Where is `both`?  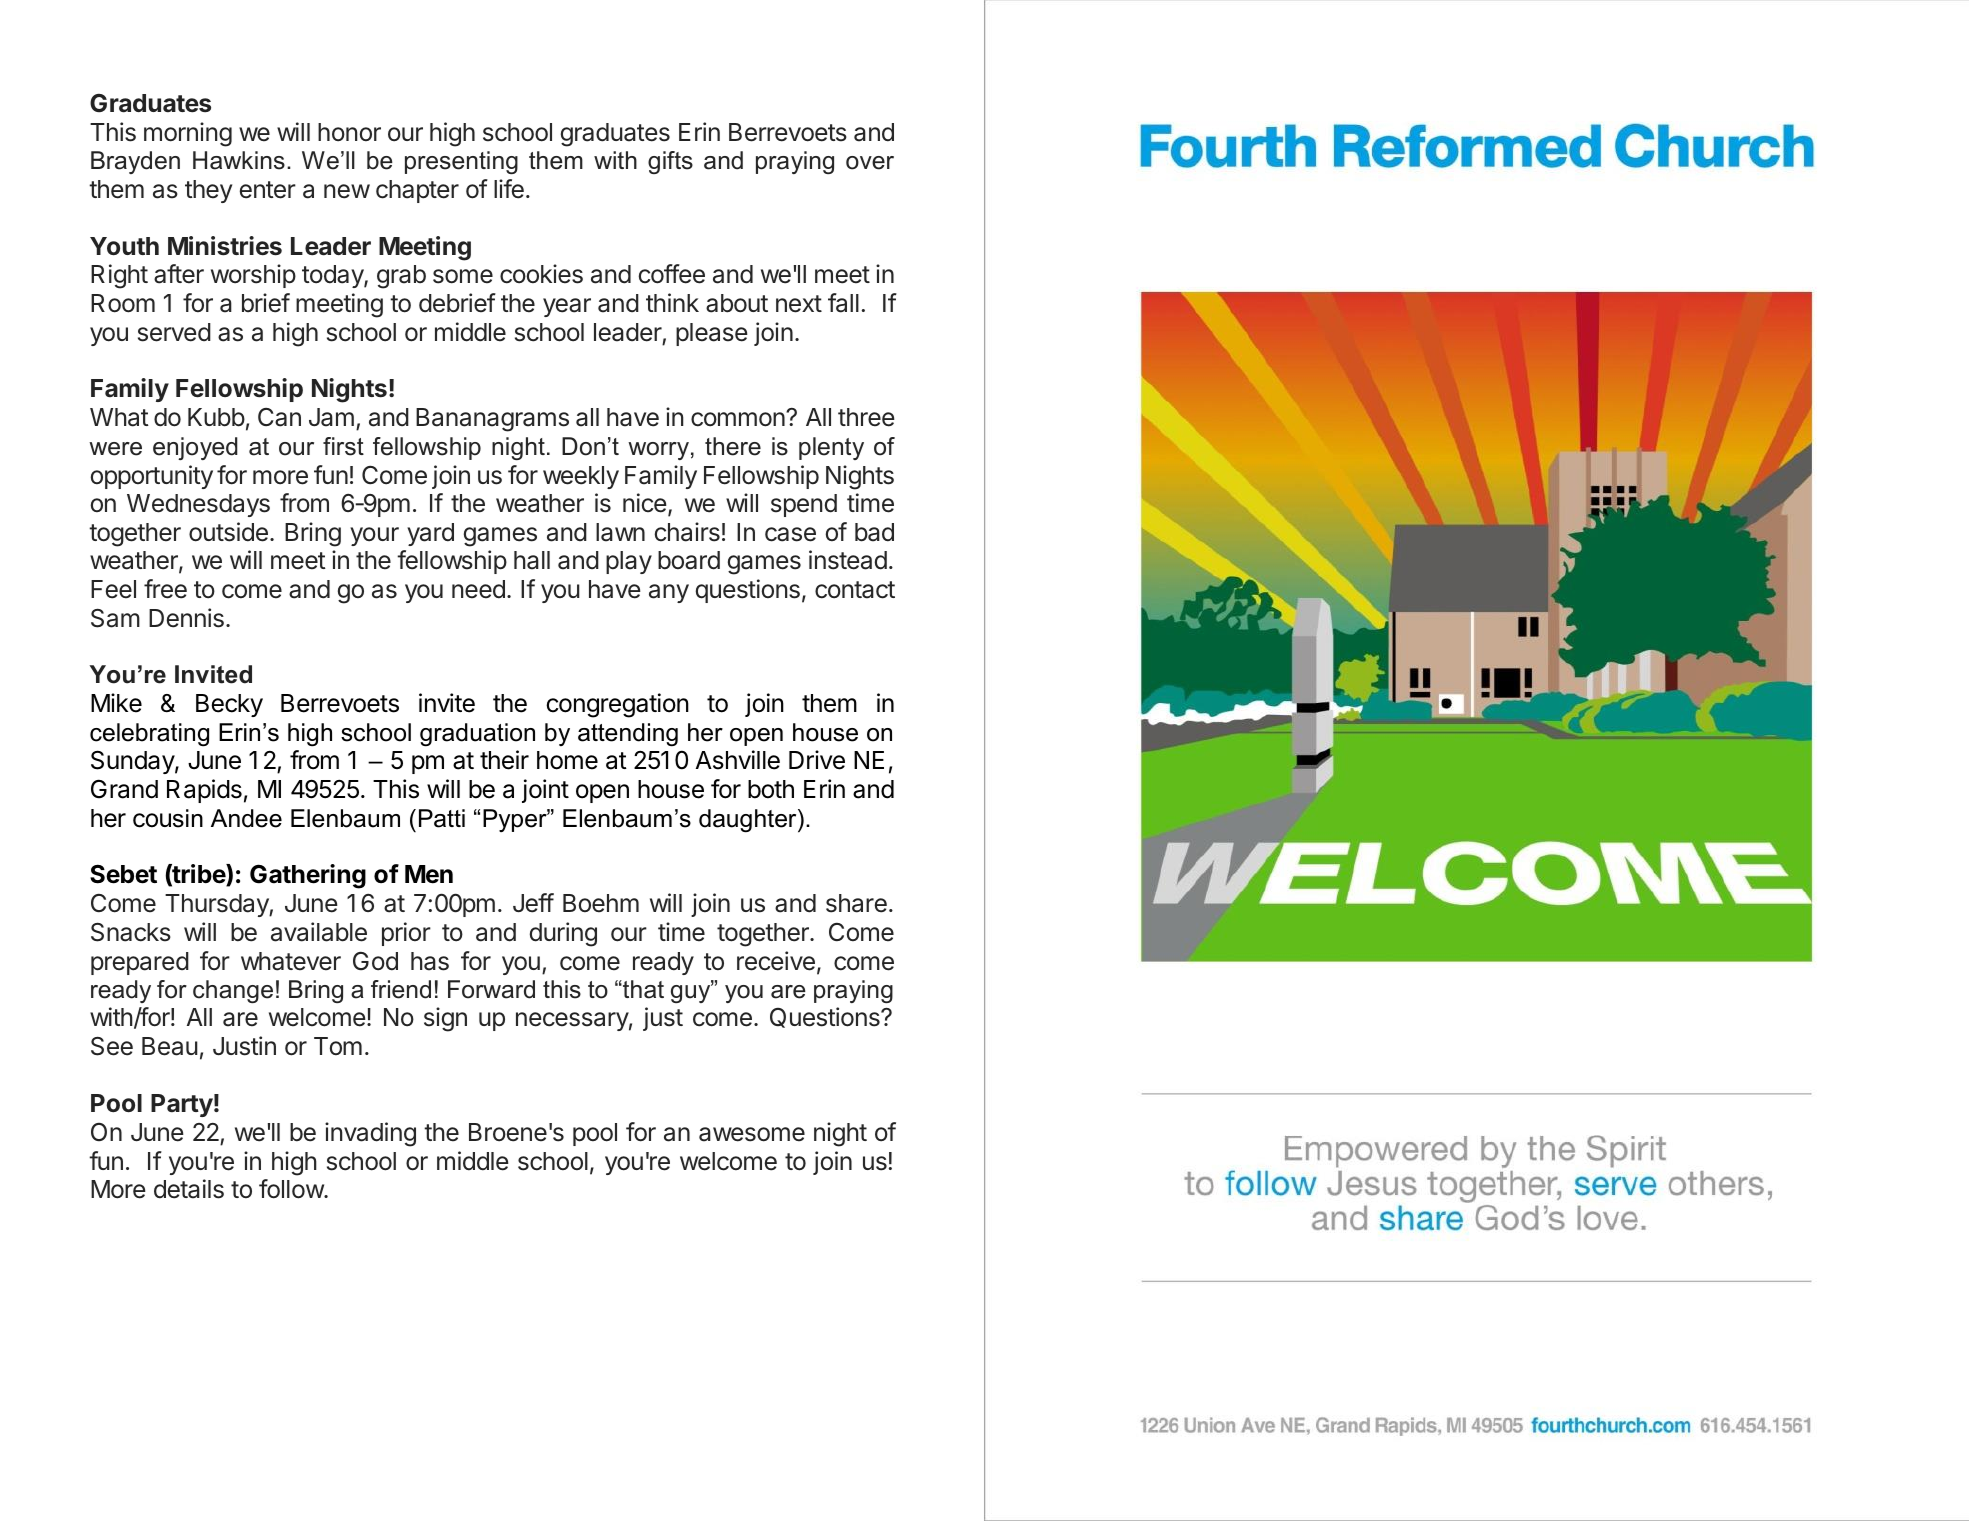 both is located at coordinates (771, 789).
